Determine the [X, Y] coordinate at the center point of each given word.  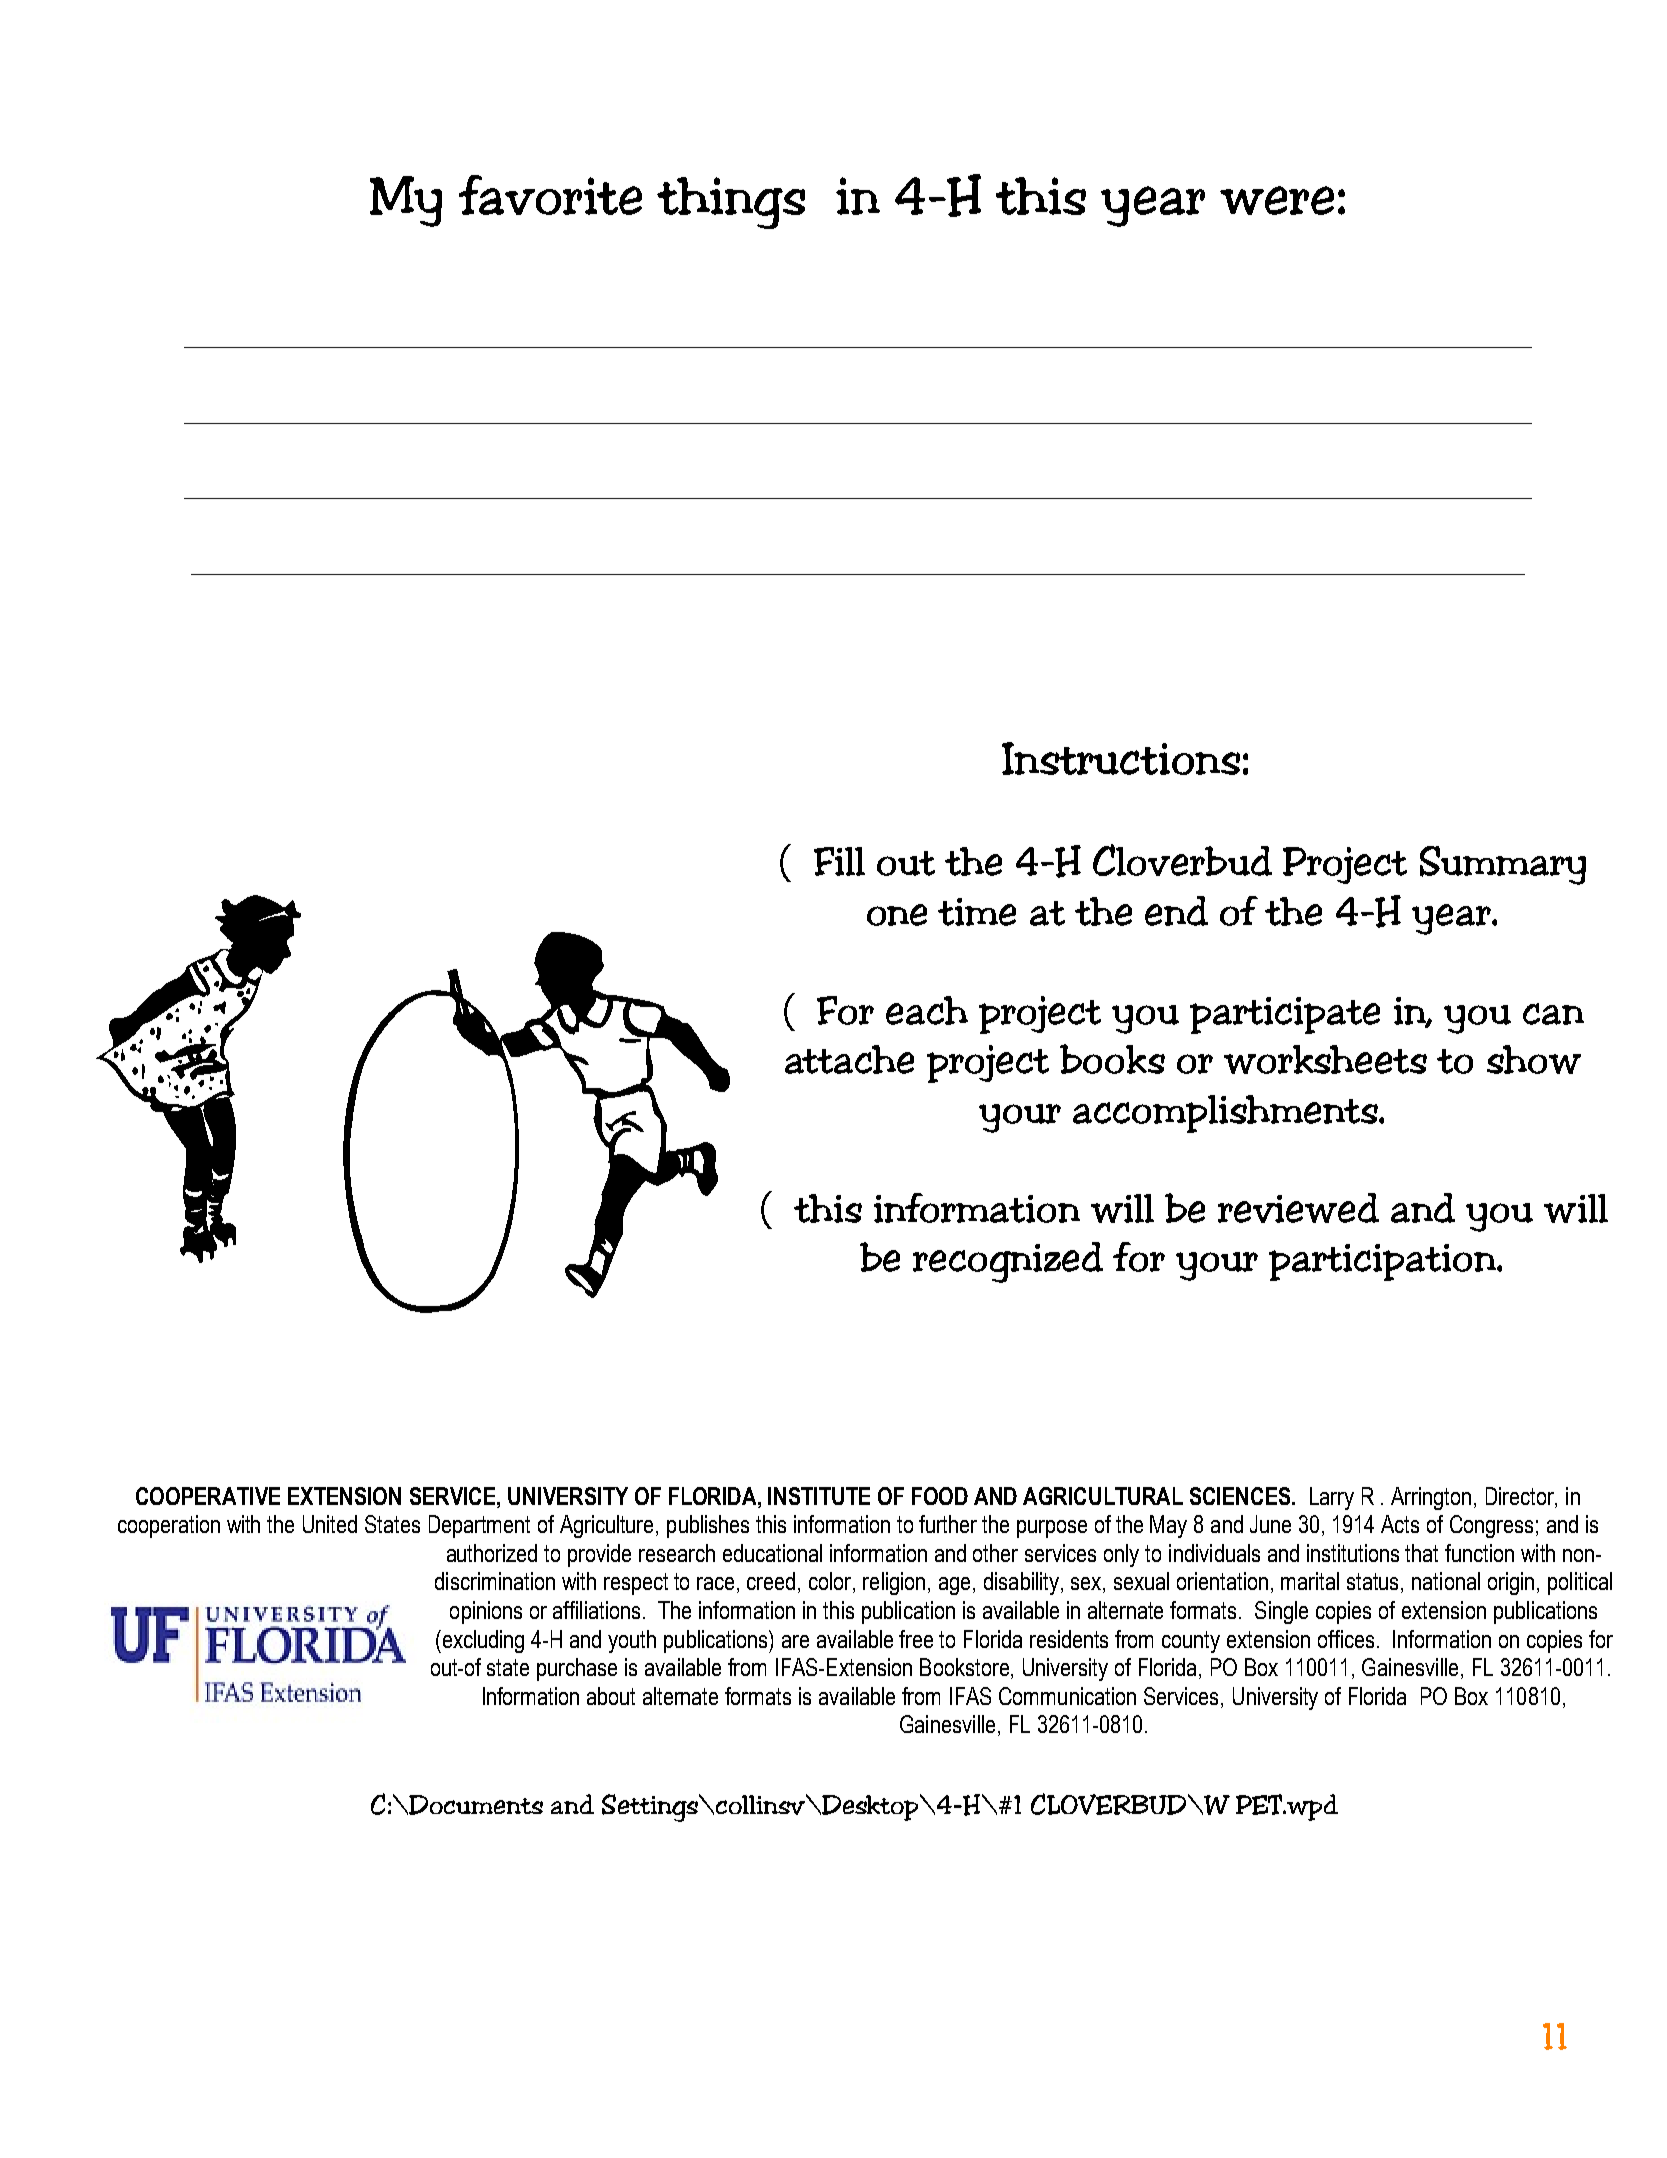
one [897, 915]
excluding [482, 1641]
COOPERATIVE [208, 1496]
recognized [1008, 1262]
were [1277, 200]
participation [1384, 1262]
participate [1285, 1015]
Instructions [1121, 758]
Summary [1503, 865]
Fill [839, 861]
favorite [550, 195]
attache [849, 1059]
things [731, 203]
